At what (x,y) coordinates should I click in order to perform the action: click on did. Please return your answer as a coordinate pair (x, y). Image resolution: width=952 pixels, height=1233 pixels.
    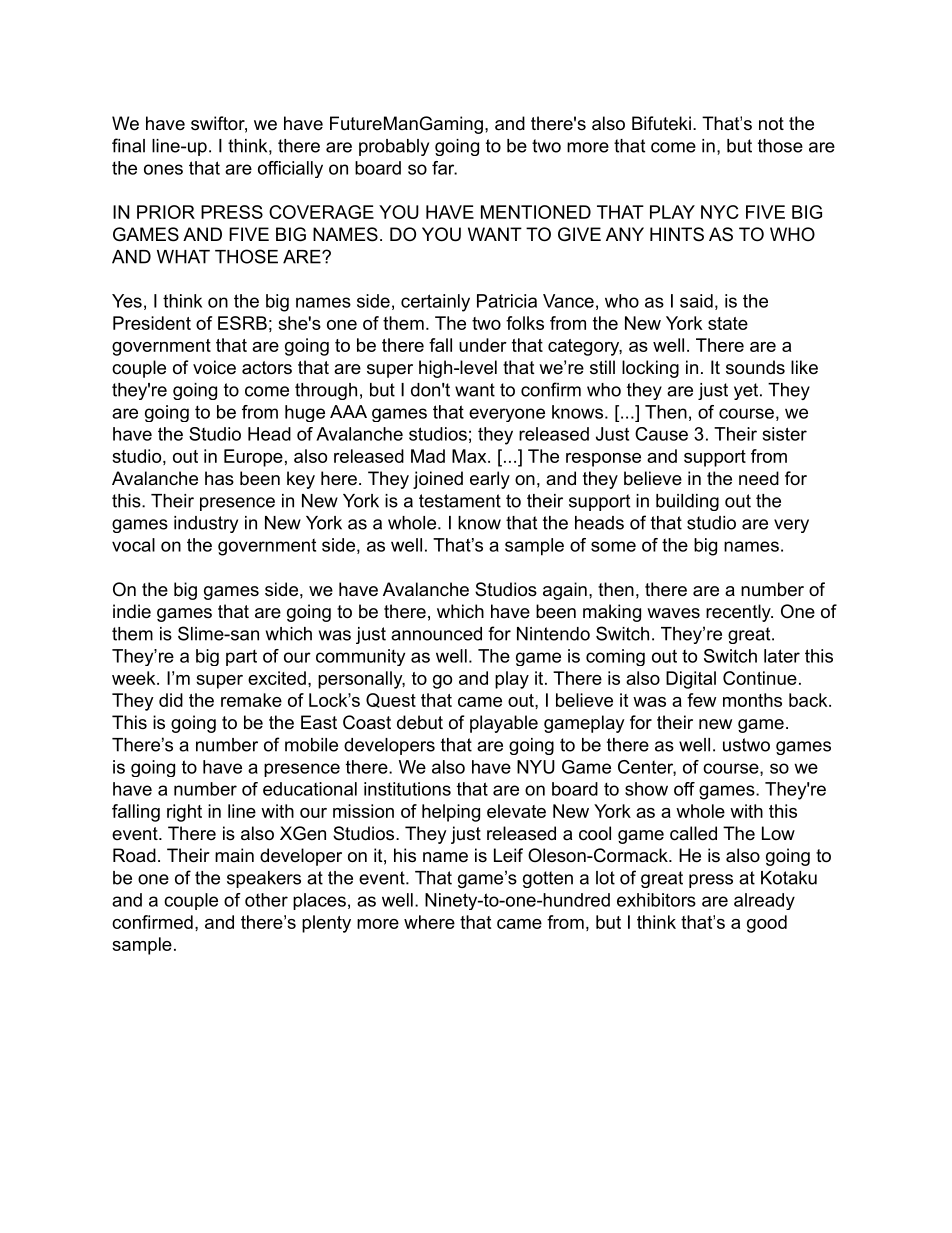
    Looking at the image, I should click on (171, 700).
